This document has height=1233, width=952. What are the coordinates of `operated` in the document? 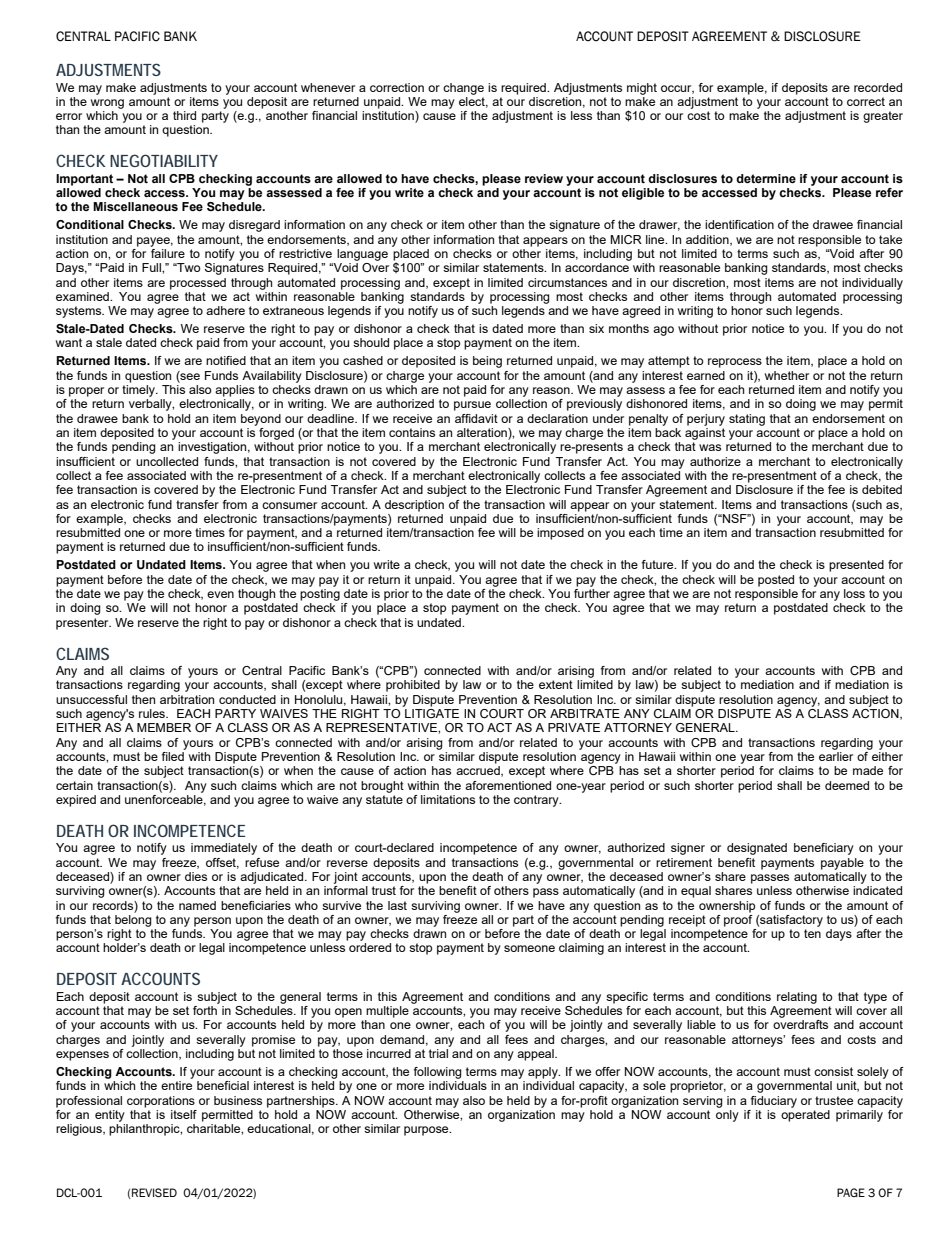 It's located at (805, 1114).
